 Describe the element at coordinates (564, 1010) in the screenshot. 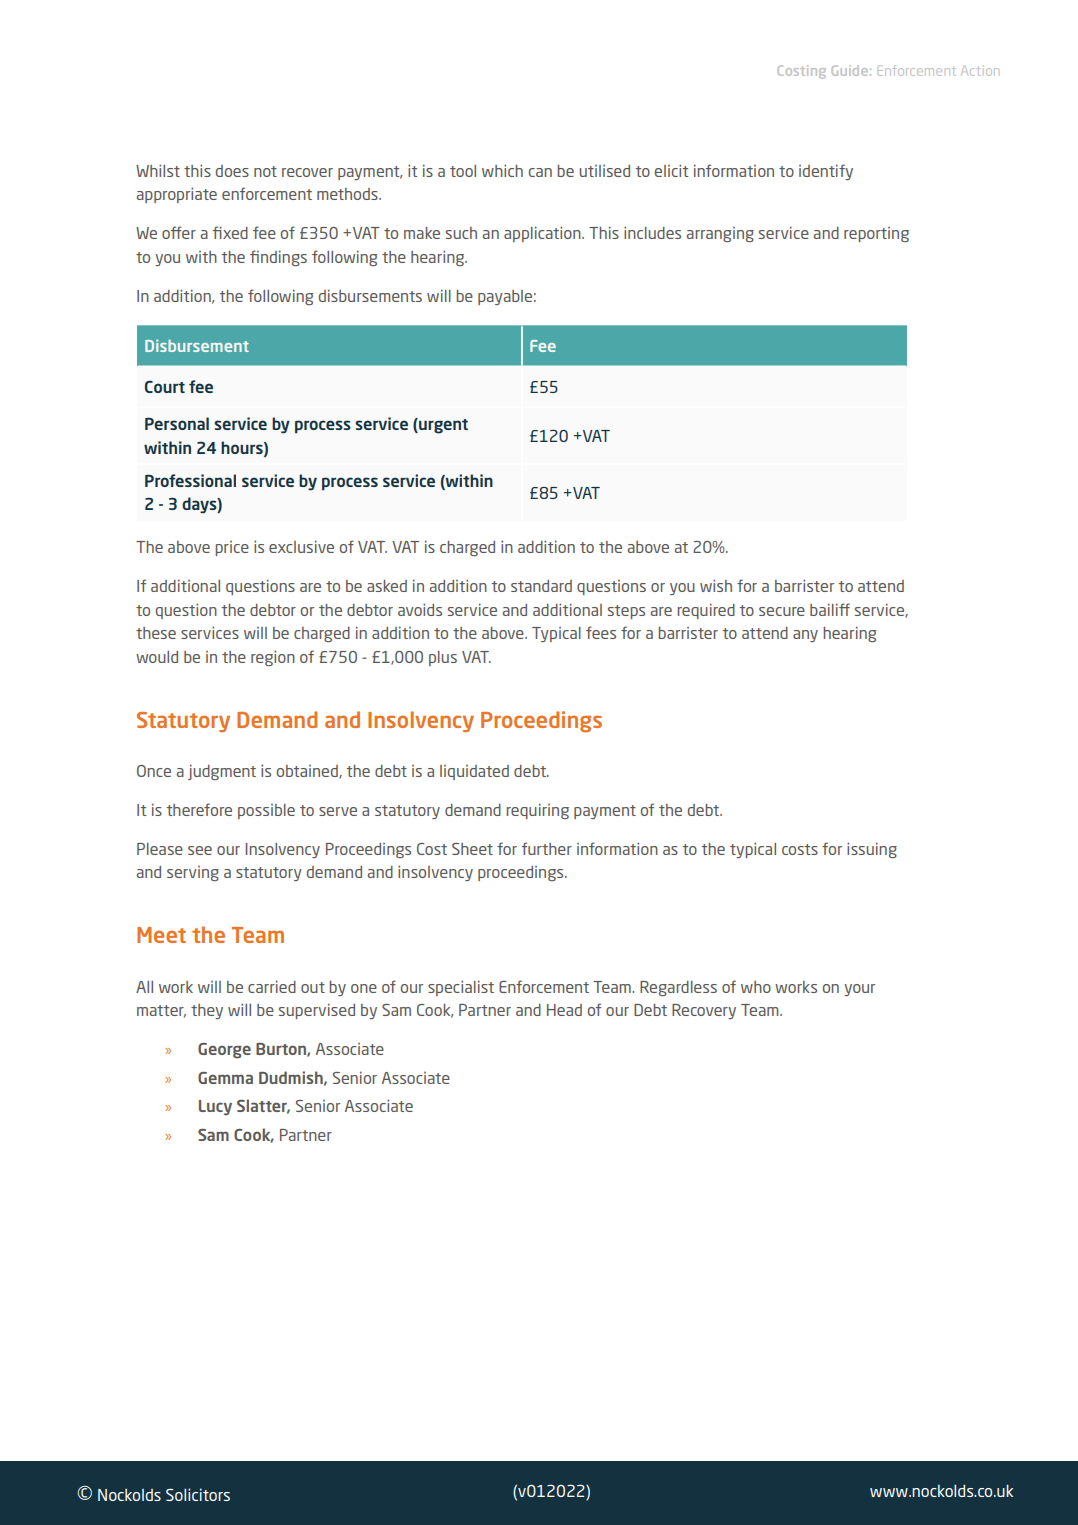

I see `Head` at that location.
